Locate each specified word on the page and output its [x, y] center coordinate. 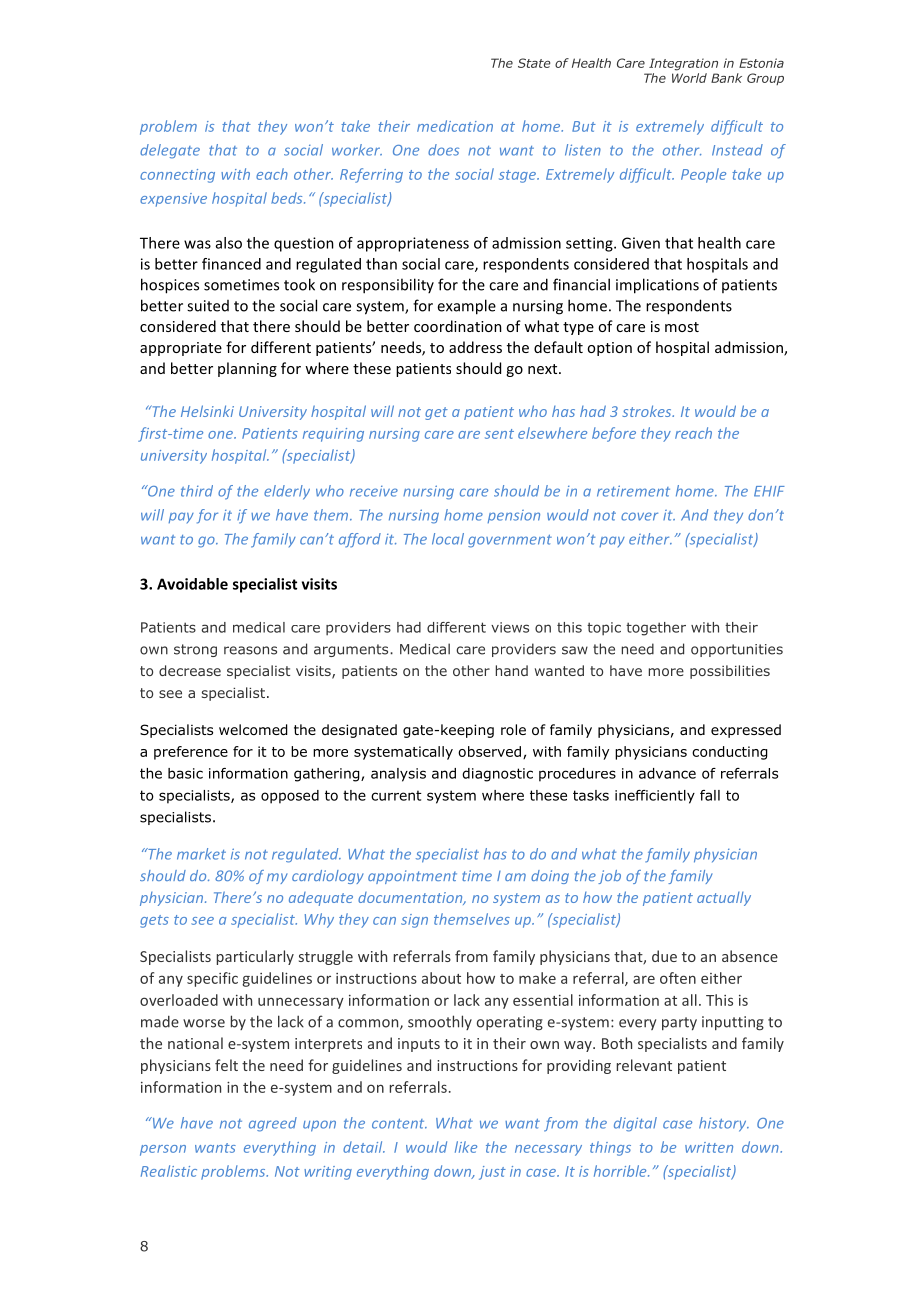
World [689, 78]
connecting [177, 176]
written [709, 1147]
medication [455, 126]
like [466, 1147]
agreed [273, 1124]
